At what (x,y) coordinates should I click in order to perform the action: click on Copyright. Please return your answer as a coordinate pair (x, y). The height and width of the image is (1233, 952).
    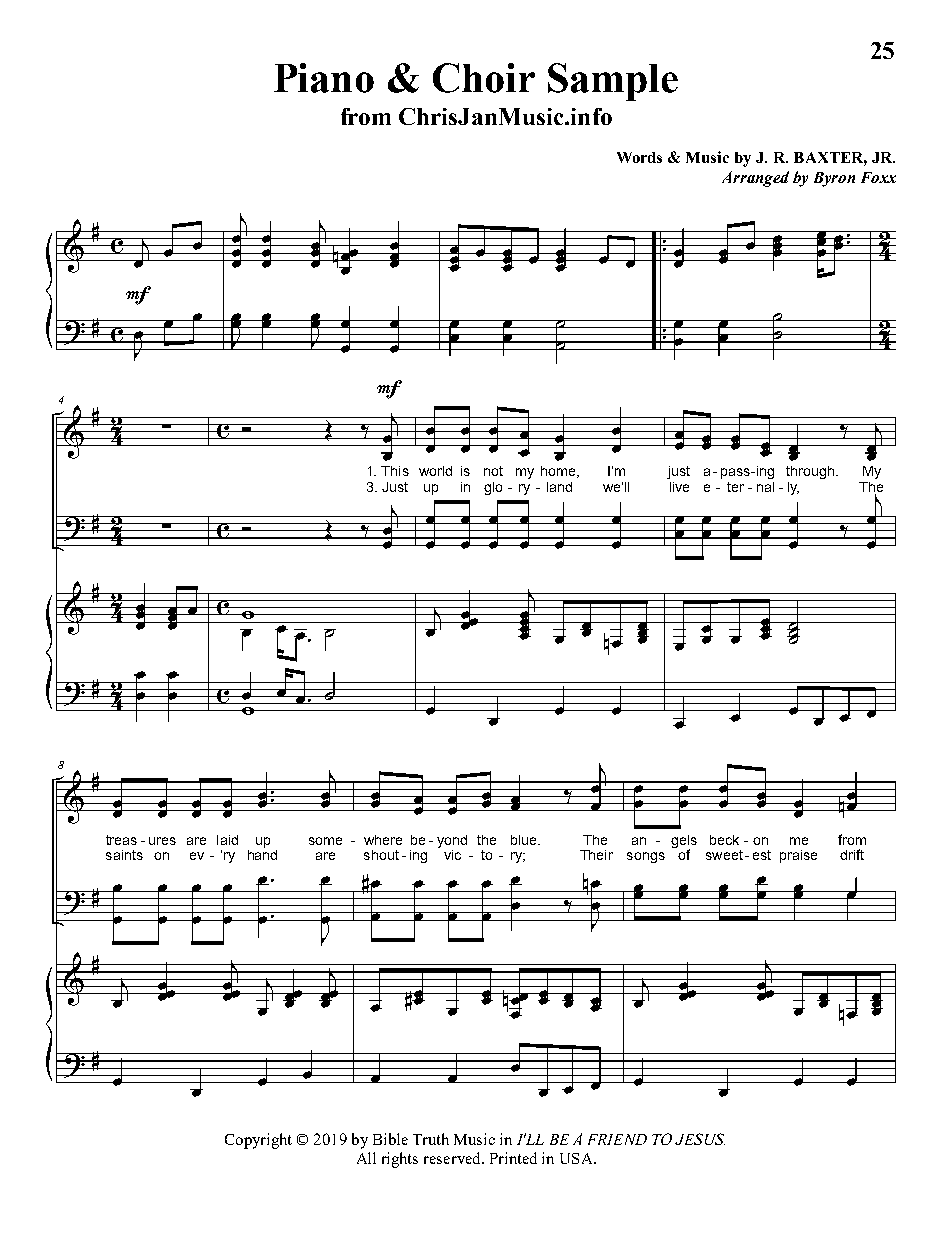
    Looking at the image, I should click on (258, 1141).
